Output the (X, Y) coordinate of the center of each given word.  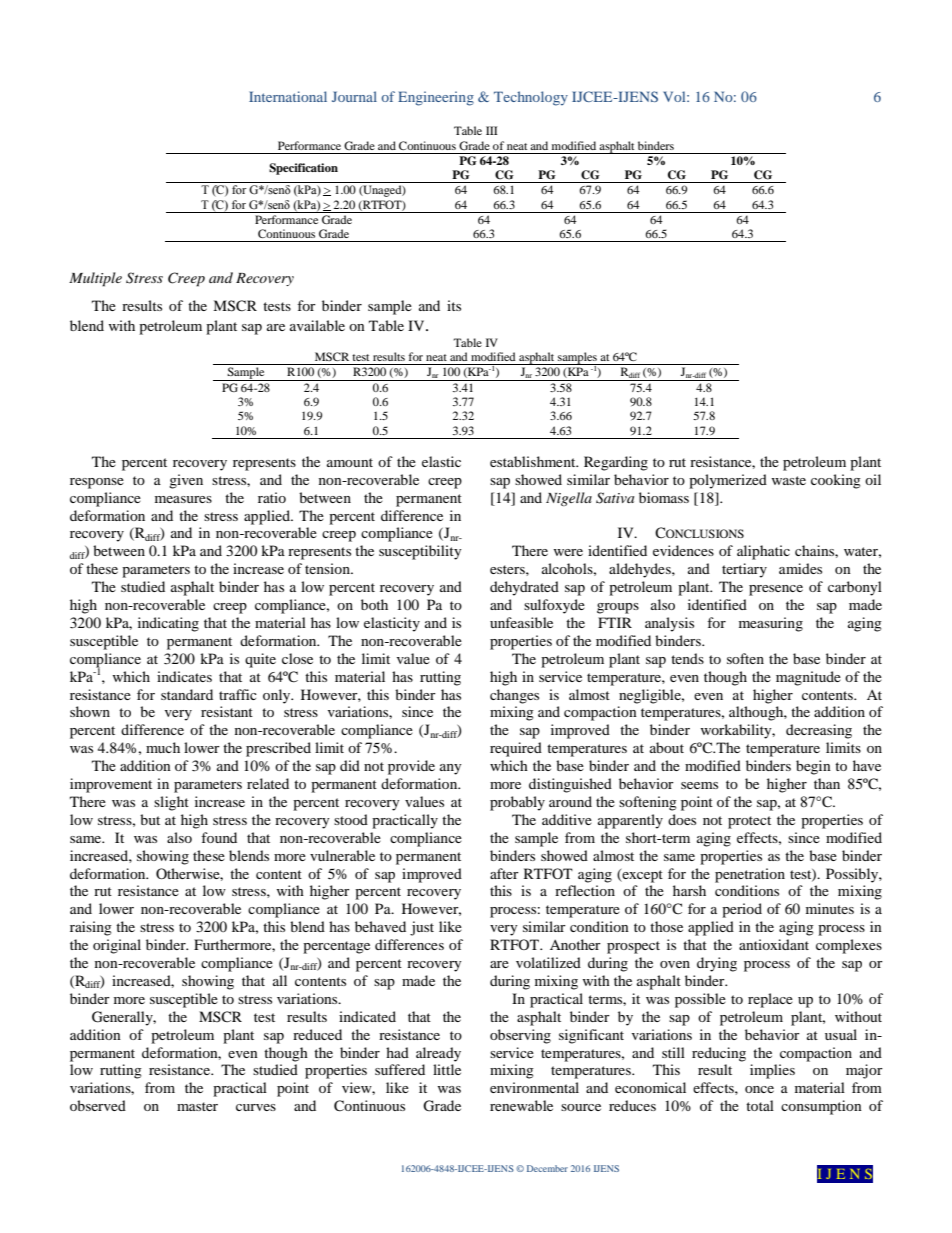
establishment (534, 461)
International (288, 96)
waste (788, 480)
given (186, 481)
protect (749, 822)
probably (517, 803)
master (197, 1106)
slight (171, 803)
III (492, 130)
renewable (521, 1105)
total (760, 1105)
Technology (531, 98)
